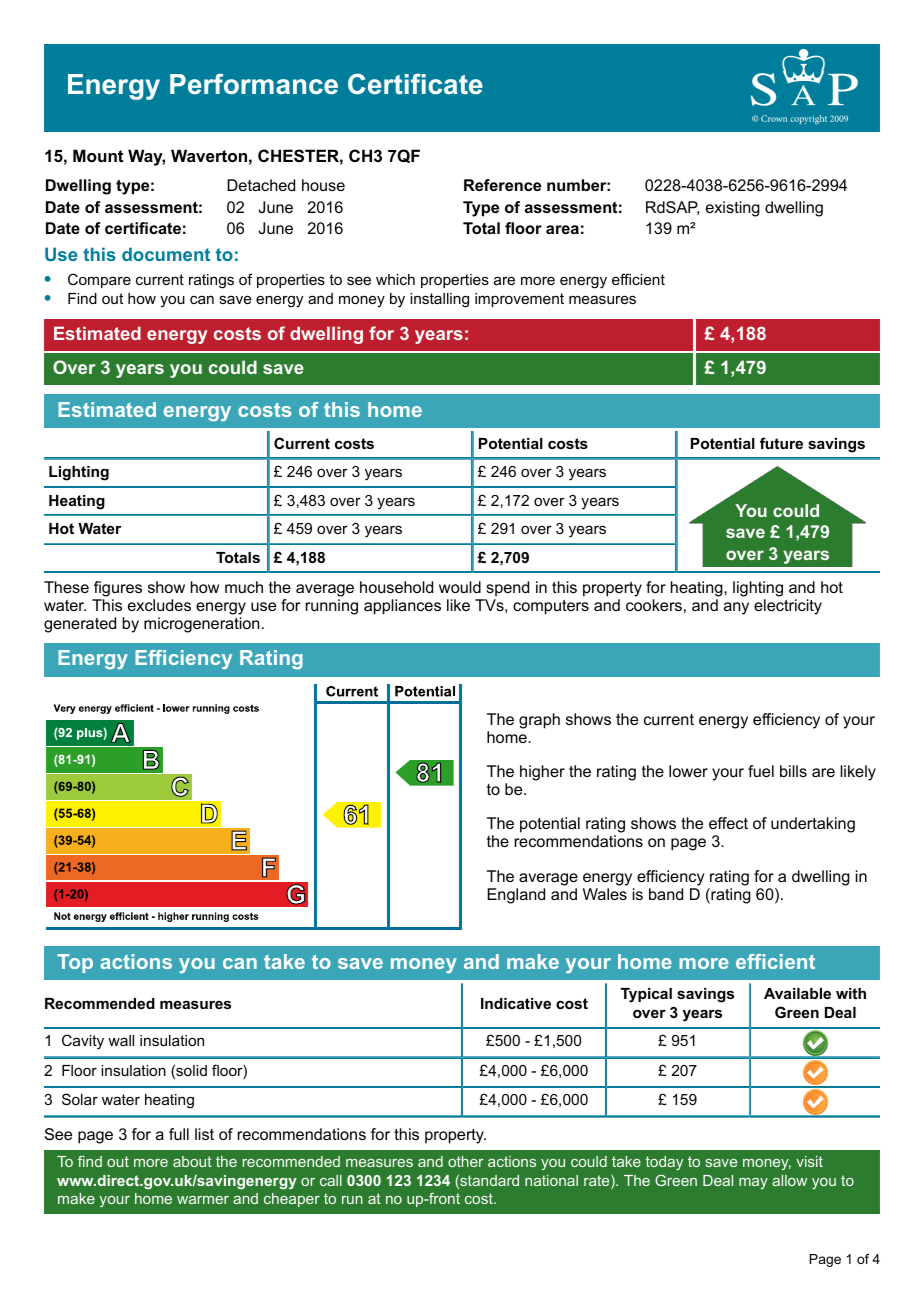  What do you see at coordinates (753, 1183) in the page?
I see `may` at bounding box center [753, 1183].
